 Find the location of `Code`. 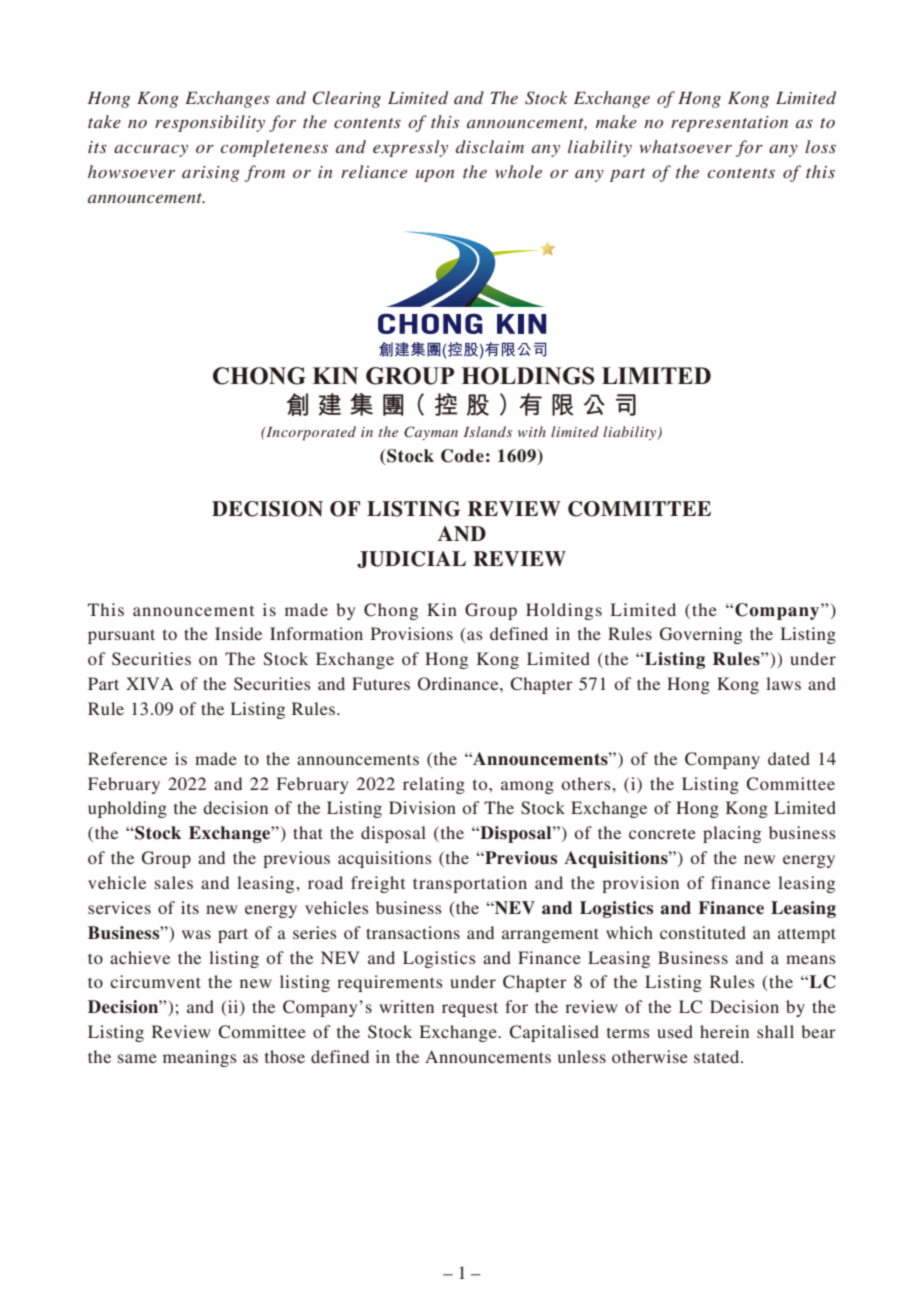

Code is located at coordinates (462, 456).
